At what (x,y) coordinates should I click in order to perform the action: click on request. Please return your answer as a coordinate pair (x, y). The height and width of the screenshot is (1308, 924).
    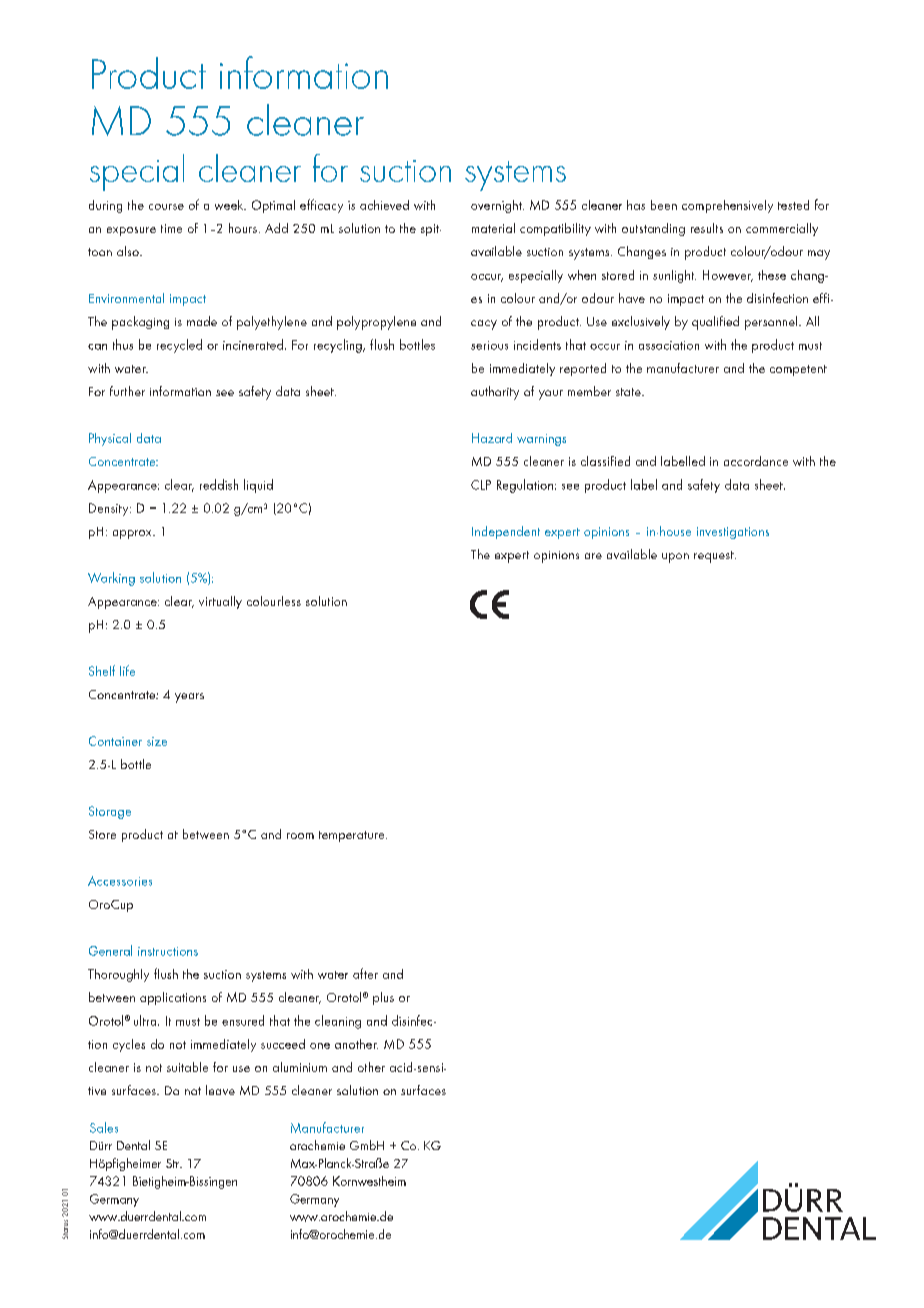
    Looking at the image, I should click on (715, 557).
